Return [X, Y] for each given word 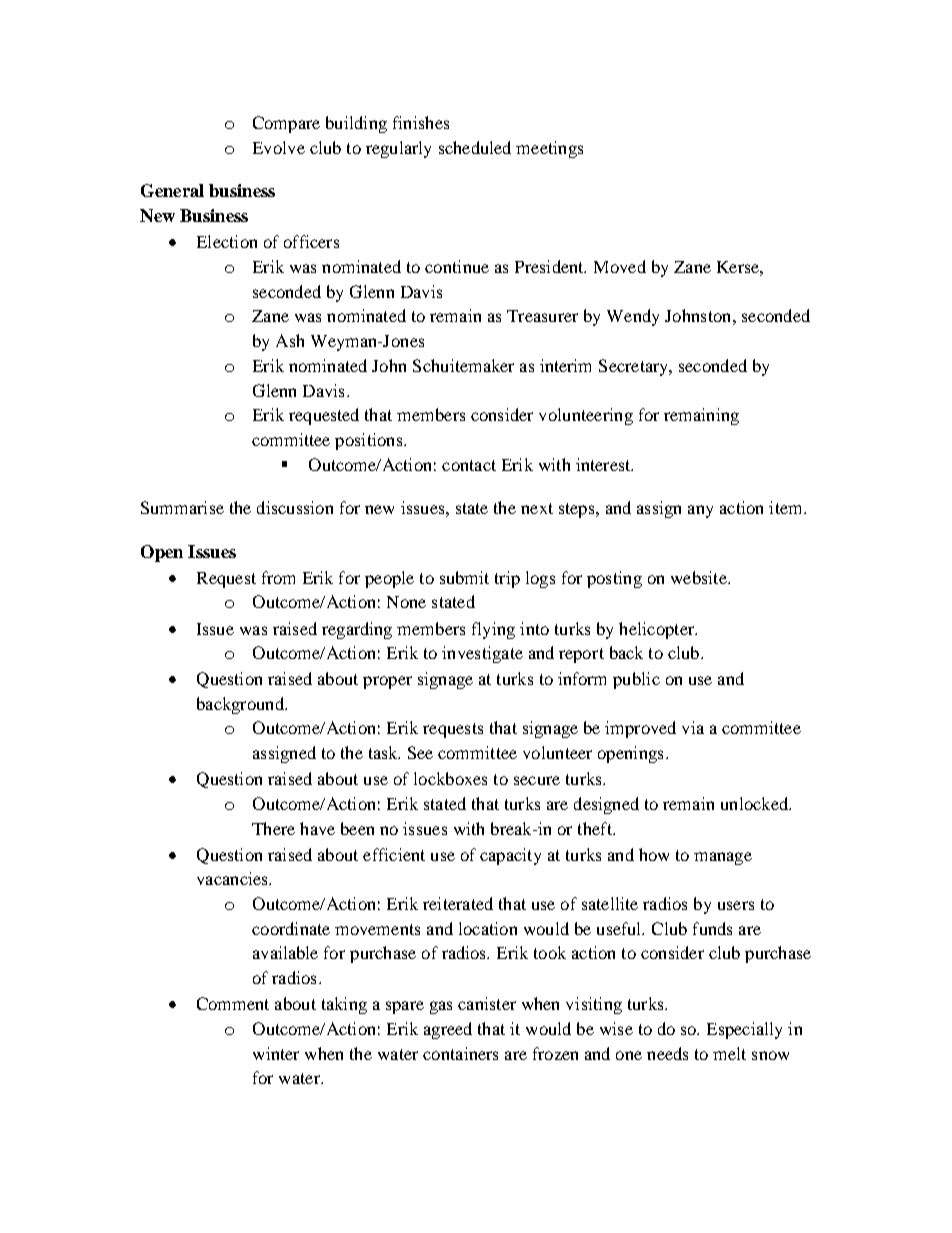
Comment [233, 1003]
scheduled [475, 147]
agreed [448, 1030]
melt [729, 1053]
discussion [295, 507]
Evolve [279, 147]
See [420, 752]
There [273, 828]
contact [469, 465]
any [700, 511]
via [693, 727]
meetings [549, 149]
